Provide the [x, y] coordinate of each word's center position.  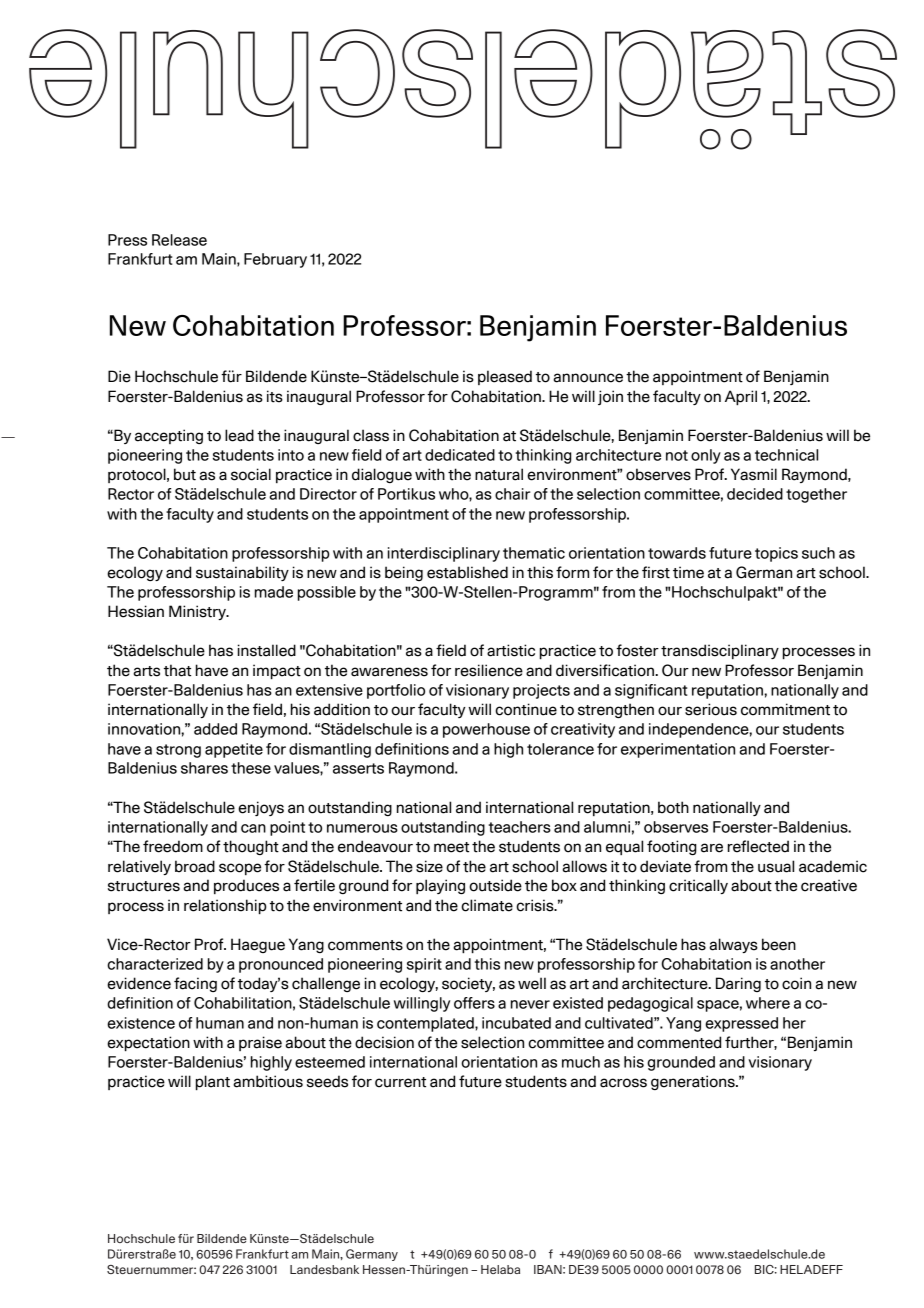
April [741, 398]
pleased [505, 377]
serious [711, 709]
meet [451, 847]
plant [213, 1083]
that [177, 670]
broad [195, 866]
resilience [489, 670]
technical [786, 455]
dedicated [460, 455]
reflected [758, 846]
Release [179, 240]
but [185, 474]
